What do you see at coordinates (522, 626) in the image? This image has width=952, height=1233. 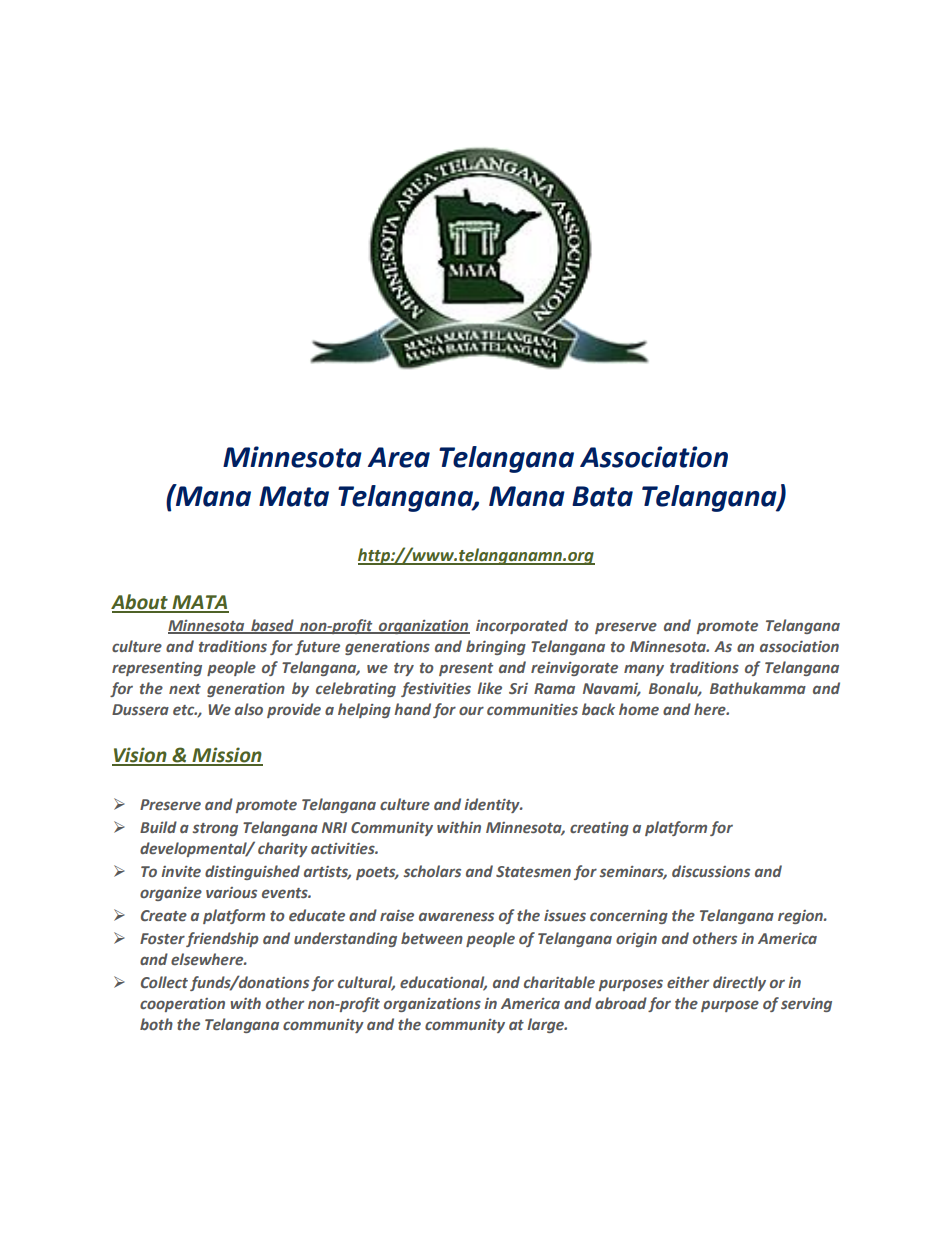 I see `incorporated` at bounding box center [522, 626].
